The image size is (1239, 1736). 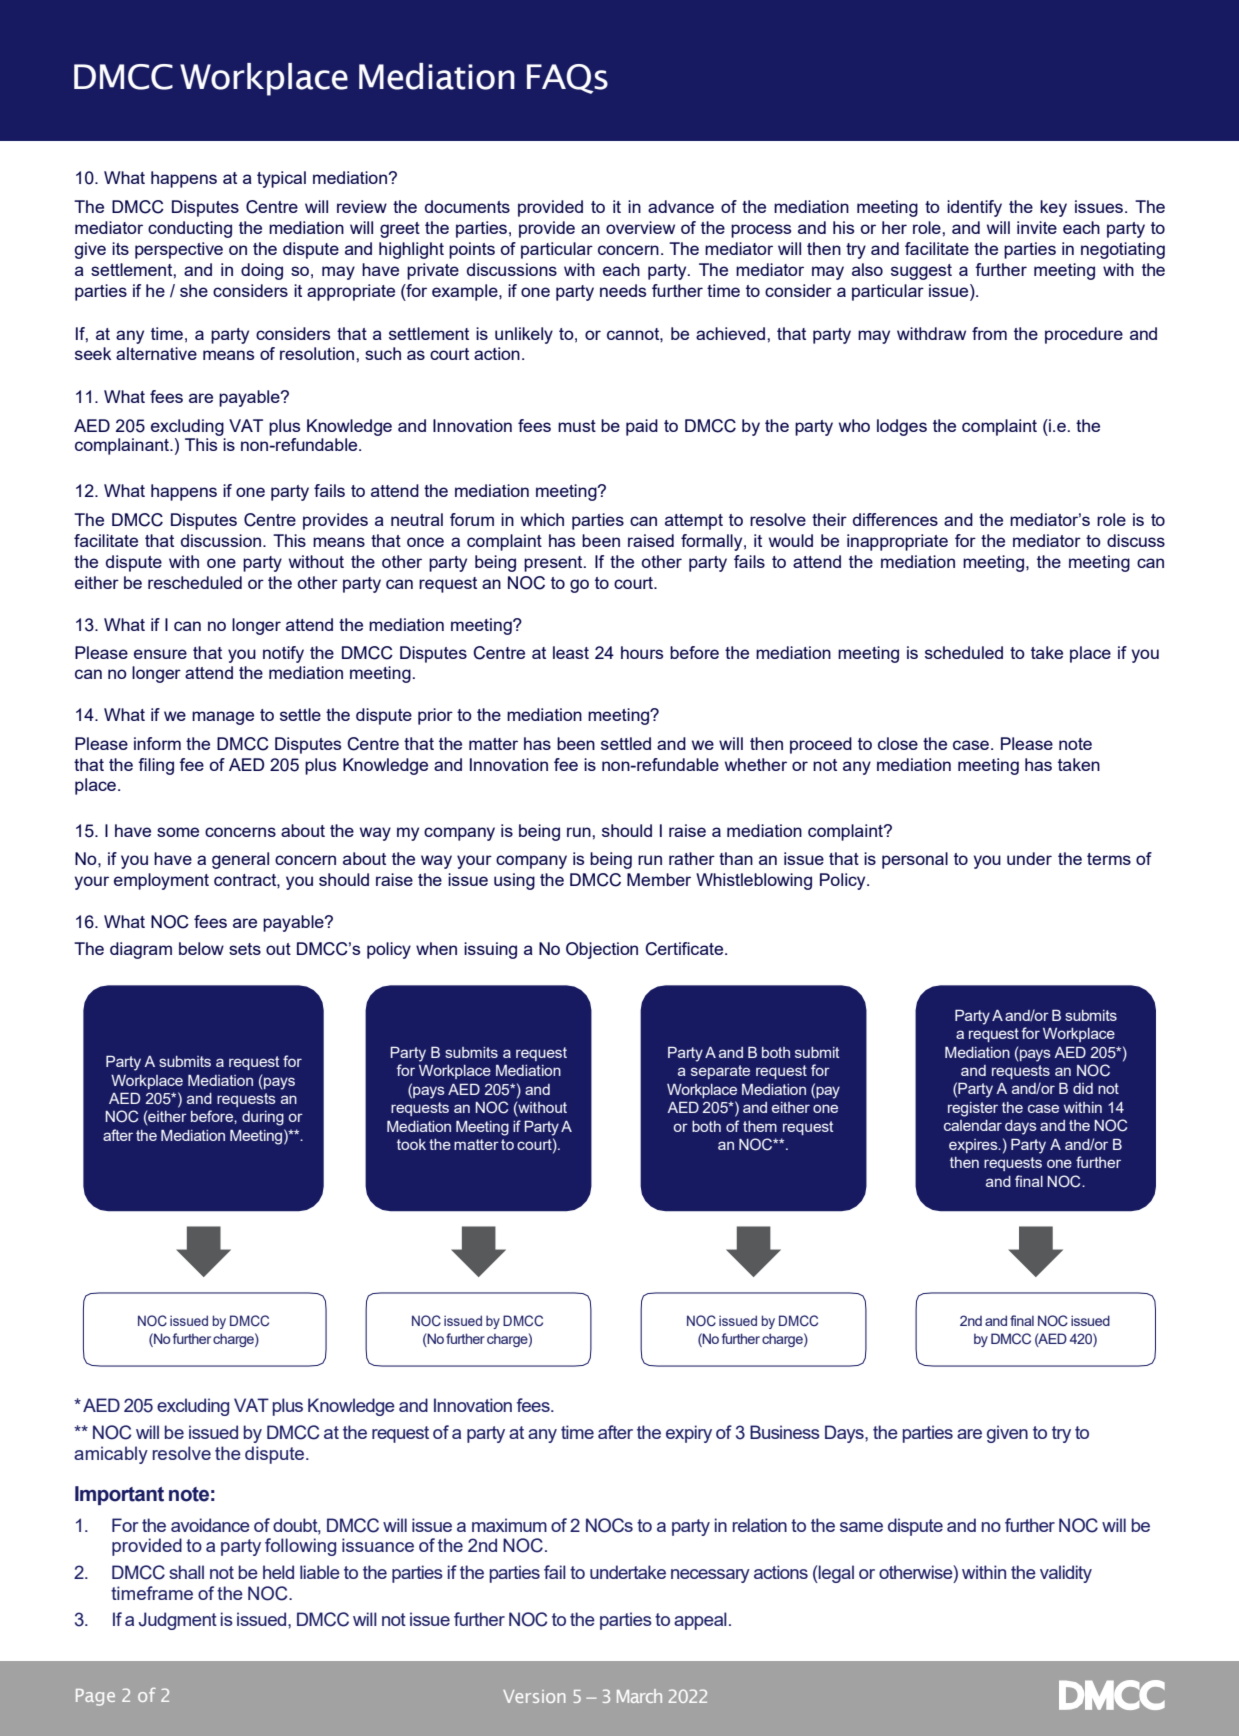 What do you see at coordinates (974, 208) in the page?
I see `identify` at bounding box center [974, 208].
